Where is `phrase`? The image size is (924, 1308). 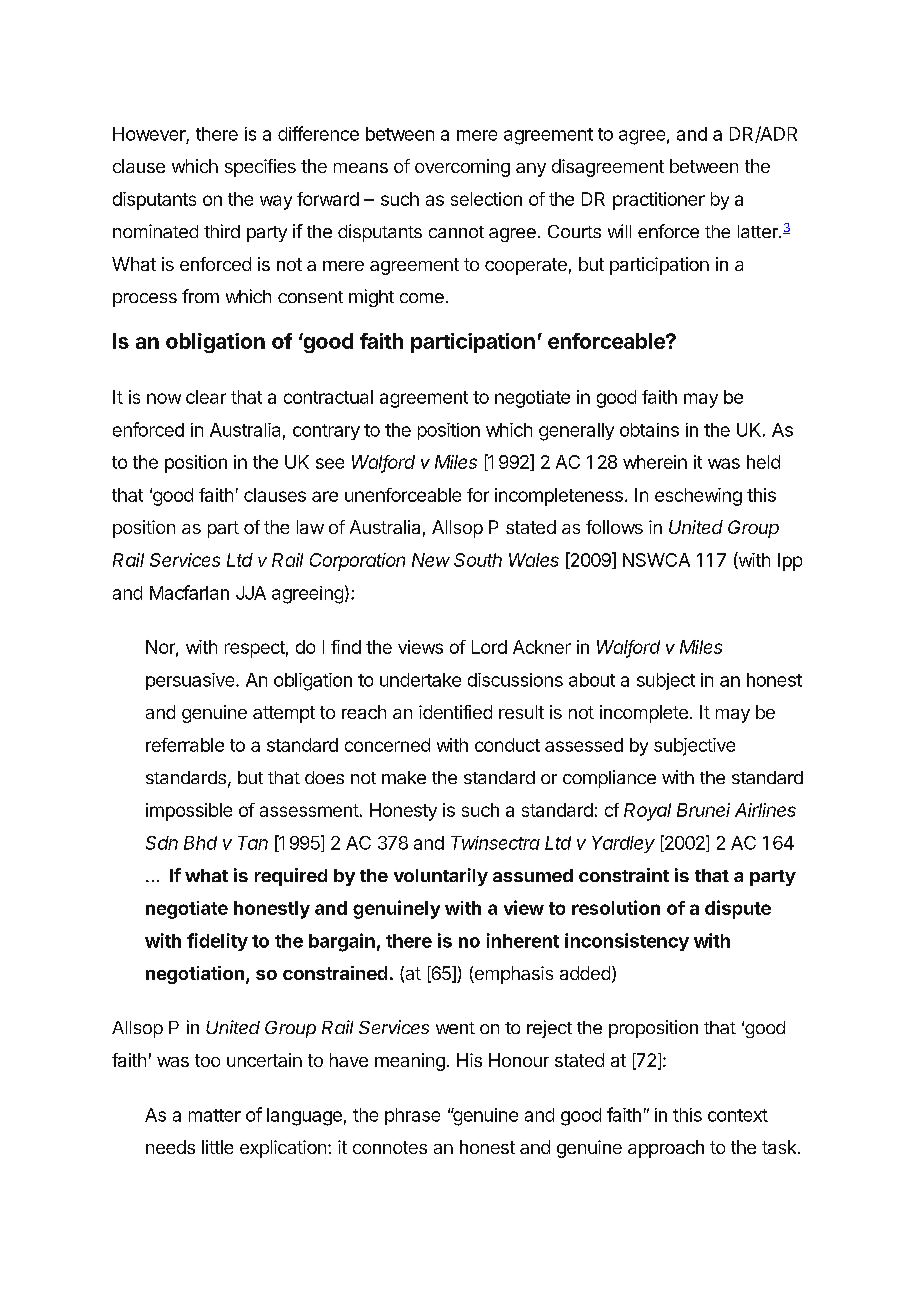 phrase is located at coordinates (412, 1116).
